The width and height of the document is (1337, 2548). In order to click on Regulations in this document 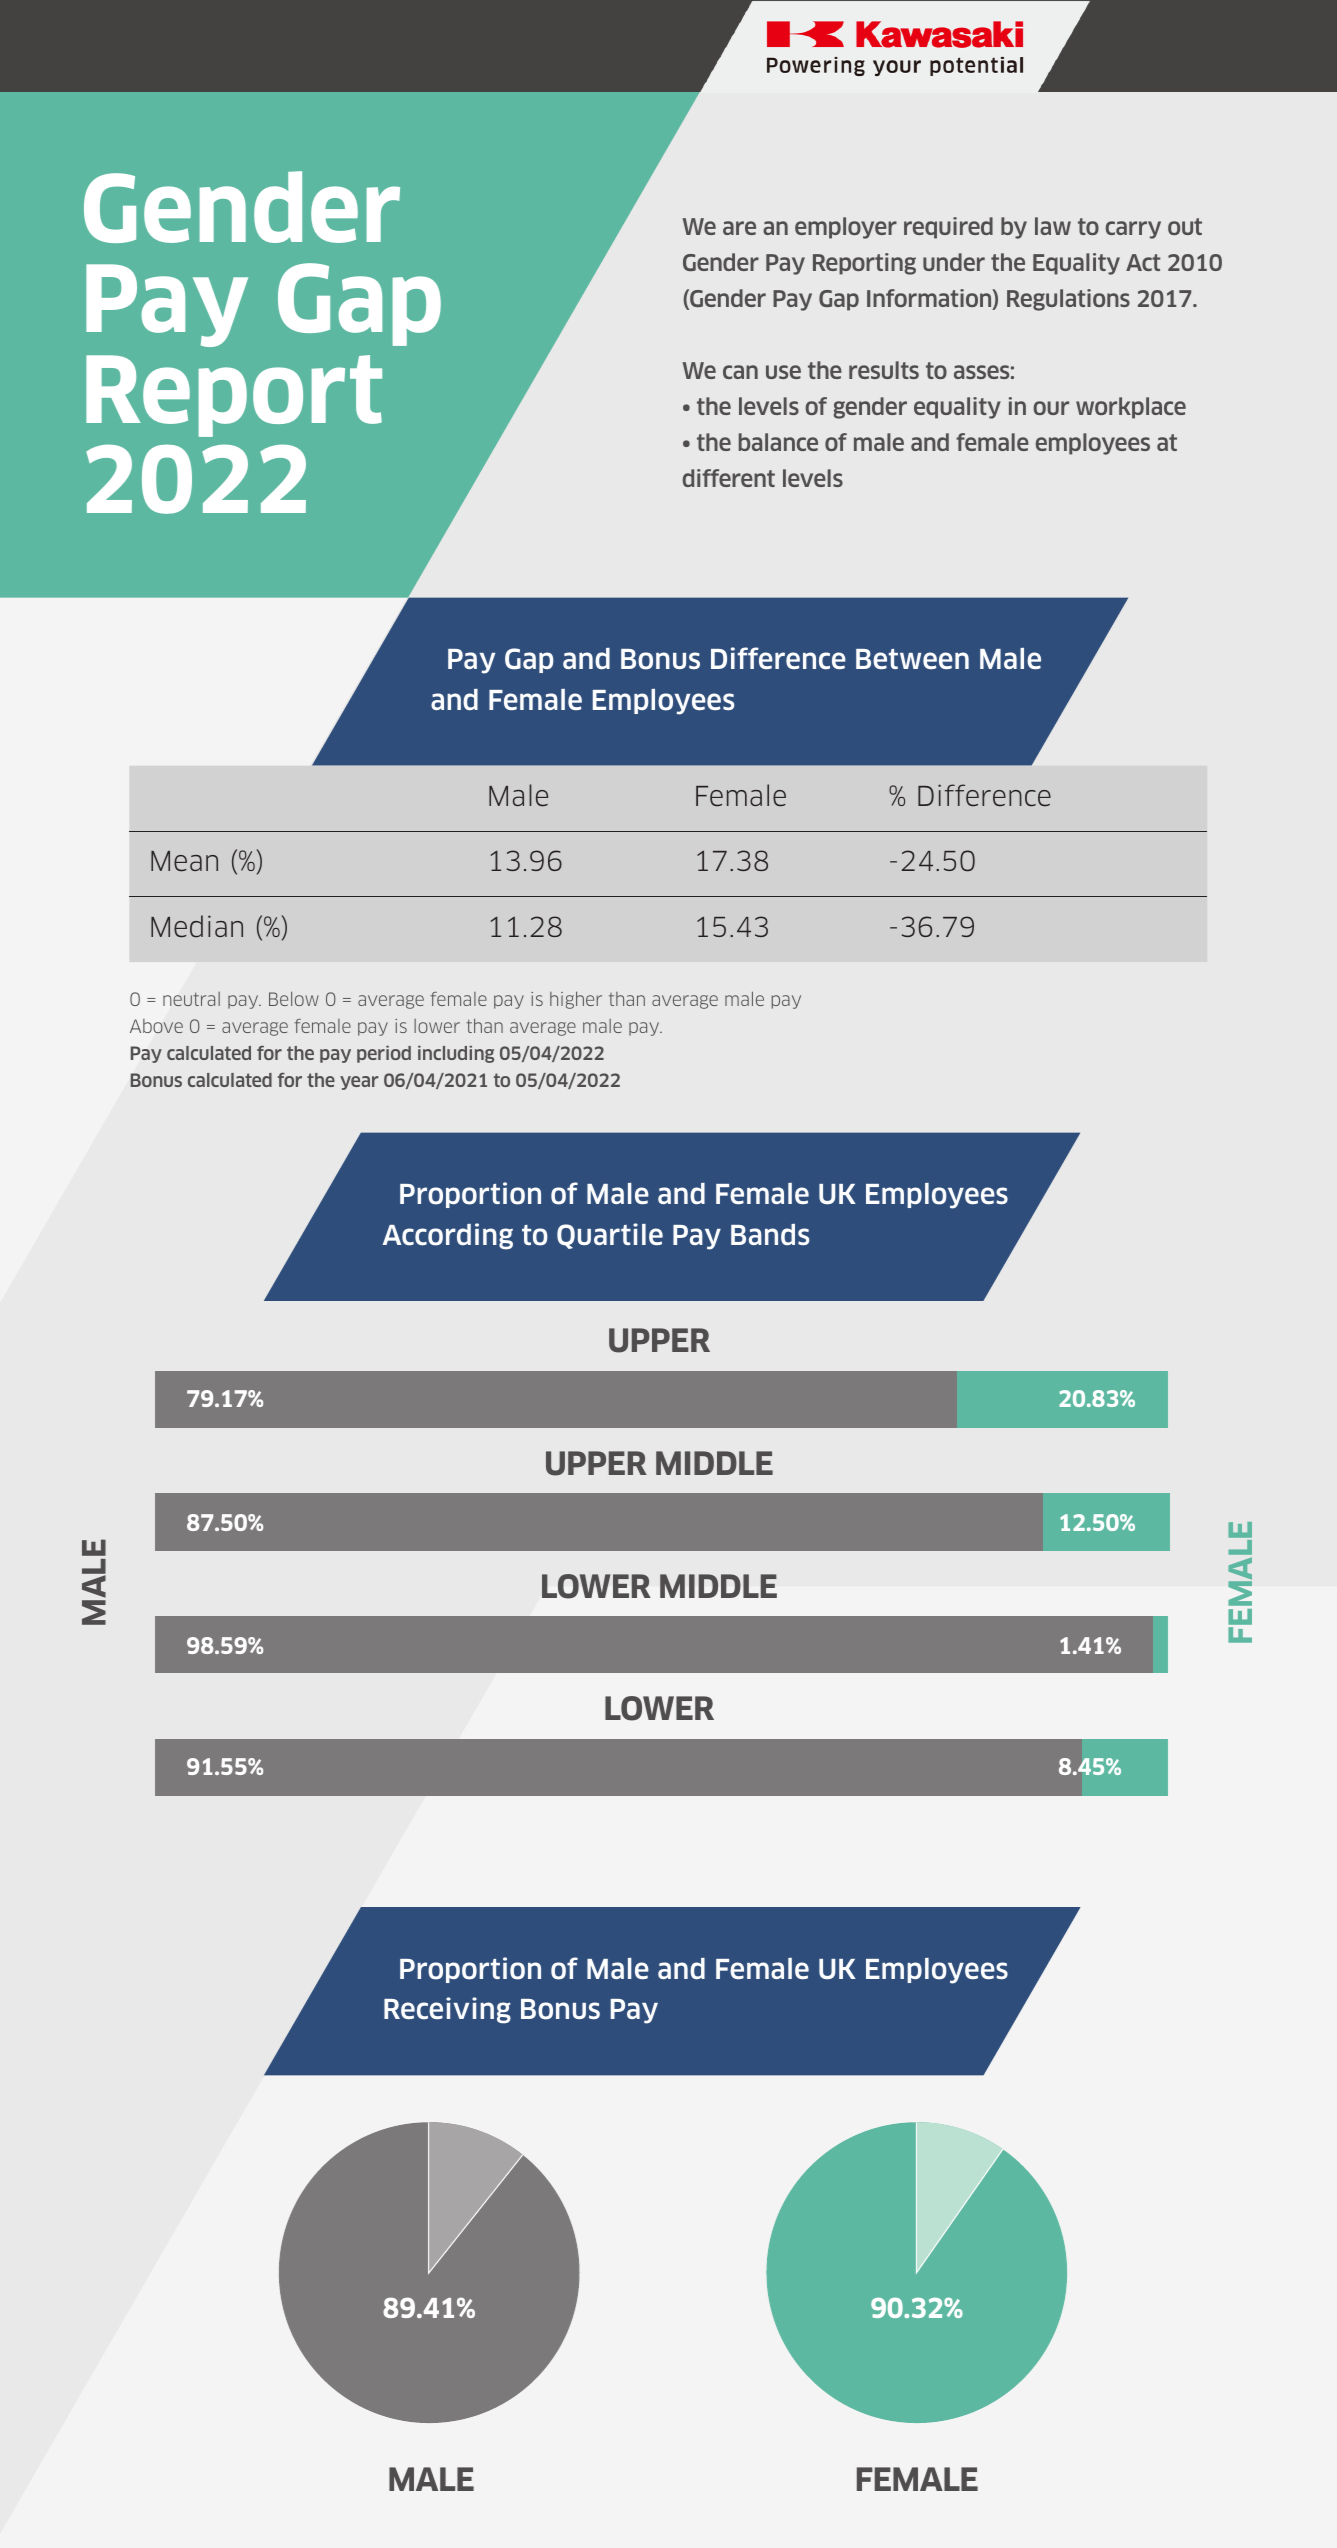, I will do `click(1068, 300)`.
